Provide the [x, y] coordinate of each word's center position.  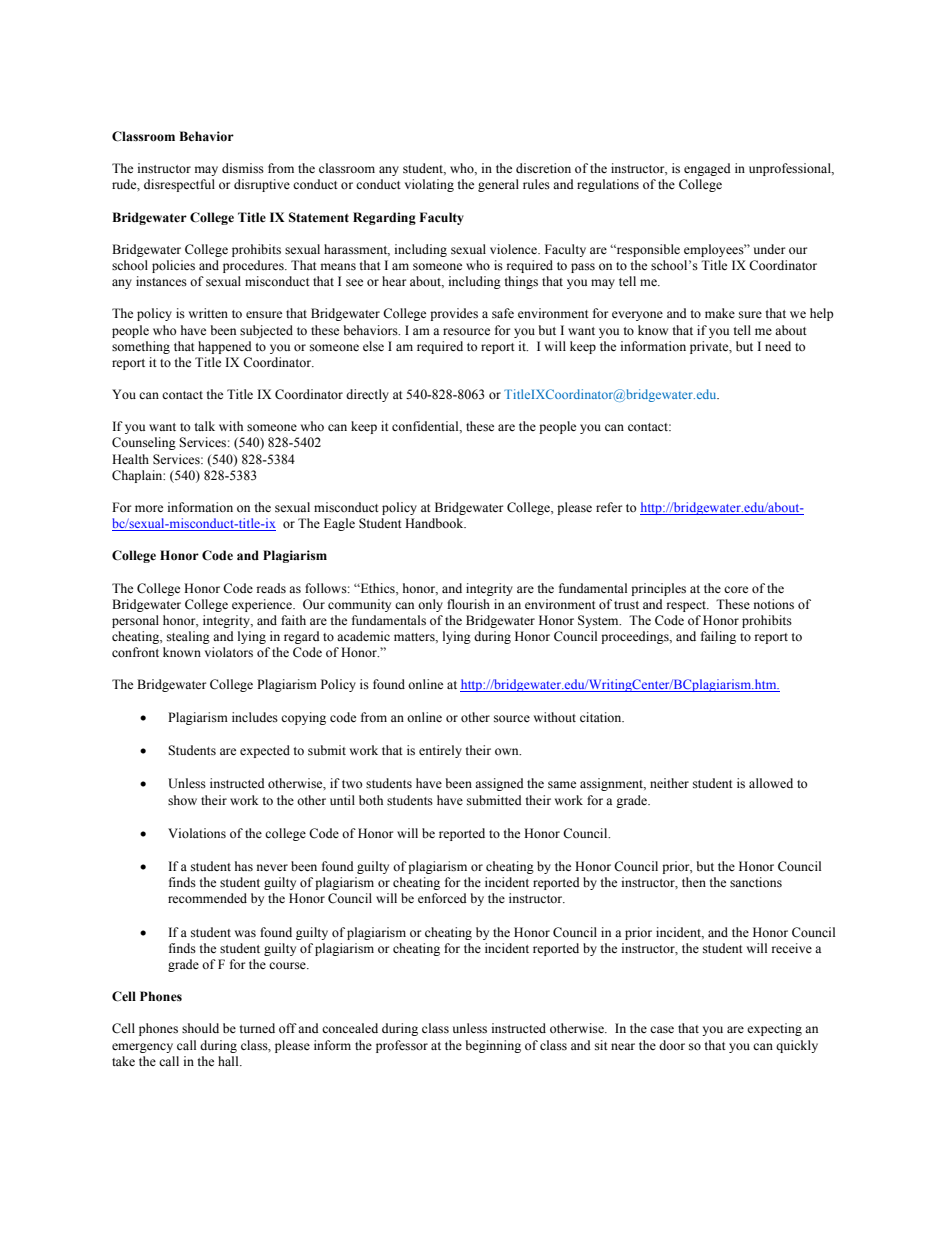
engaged [707, 169]
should [200, 1028]
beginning [493, 1046]
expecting [774, 1029]
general [498, 185]
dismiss [243, 168]
